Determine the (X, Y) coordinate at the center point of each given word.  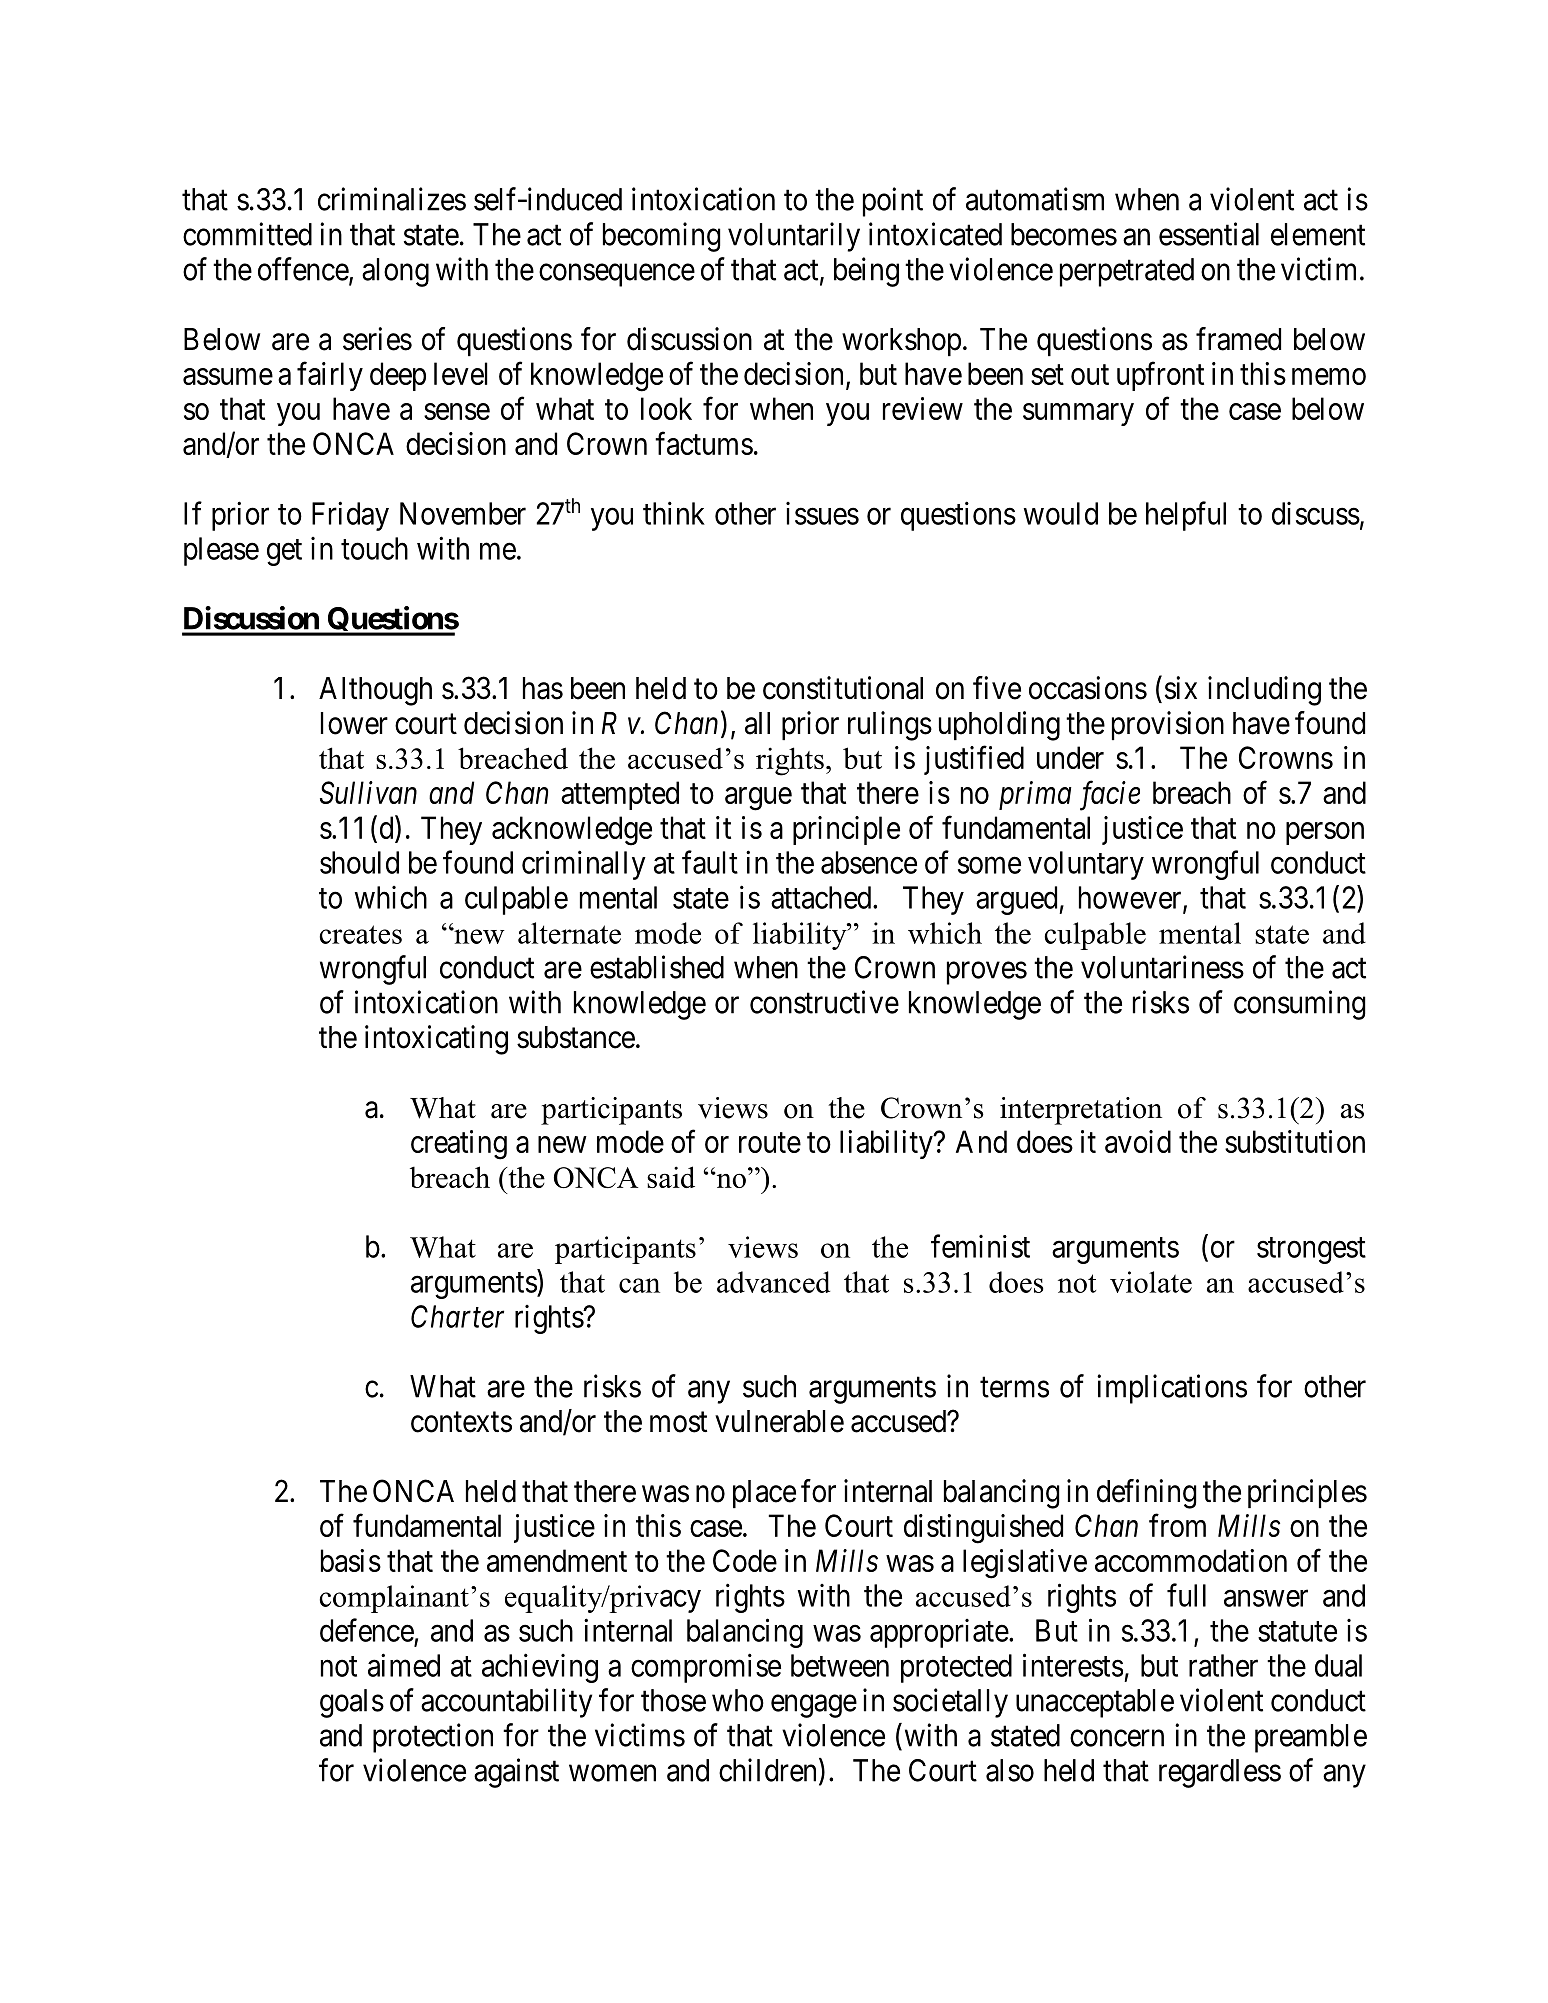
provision (1168, 725)
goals (352, 1703)
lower (354, 723)
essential (1209, 234)
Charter (457, 1316)
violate (1151, 1282)
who (738, 1700)
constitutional (843, 688)
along (395, 272)
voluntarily (794, 237)
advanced (773, 1282)
